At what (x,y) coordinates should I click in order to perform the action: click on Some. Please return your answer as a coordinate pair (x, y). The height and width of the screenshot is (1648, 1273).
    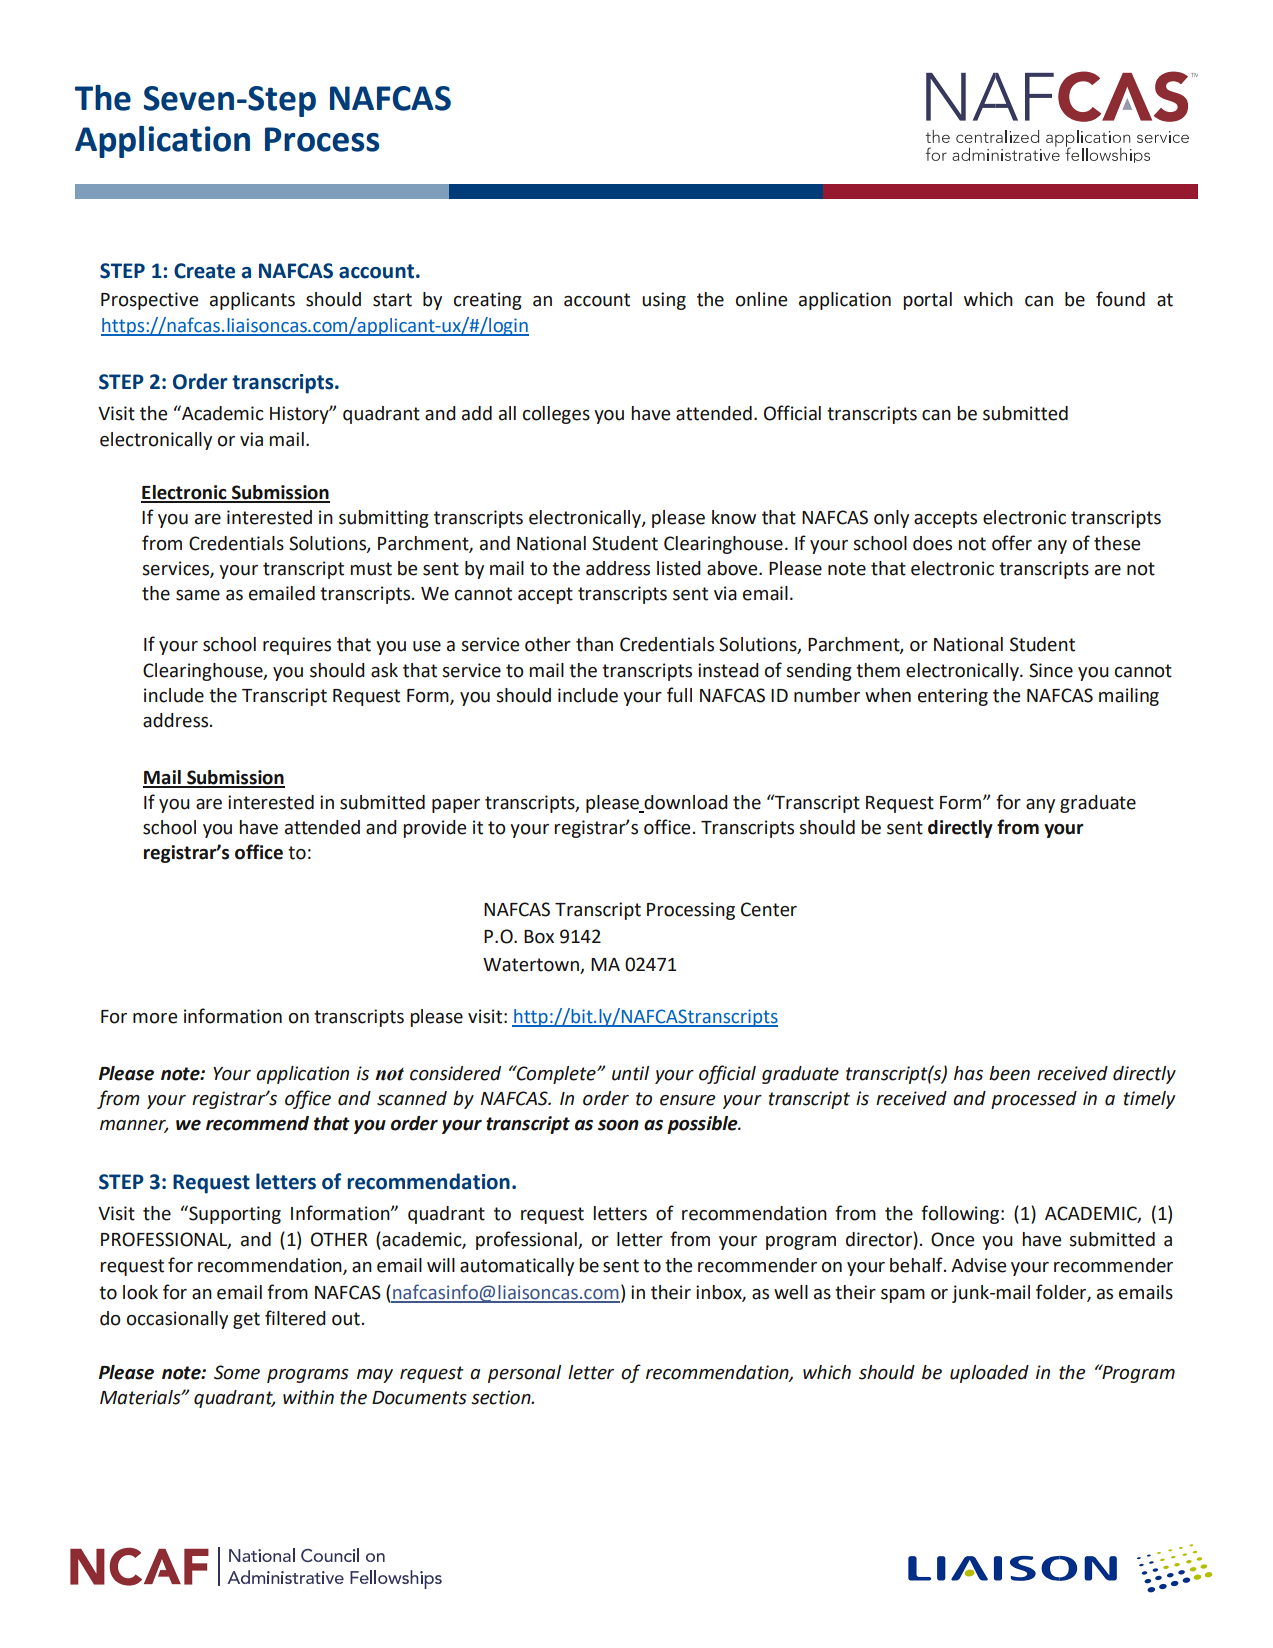
    Looking at the image, I should click on (237, 1372).
